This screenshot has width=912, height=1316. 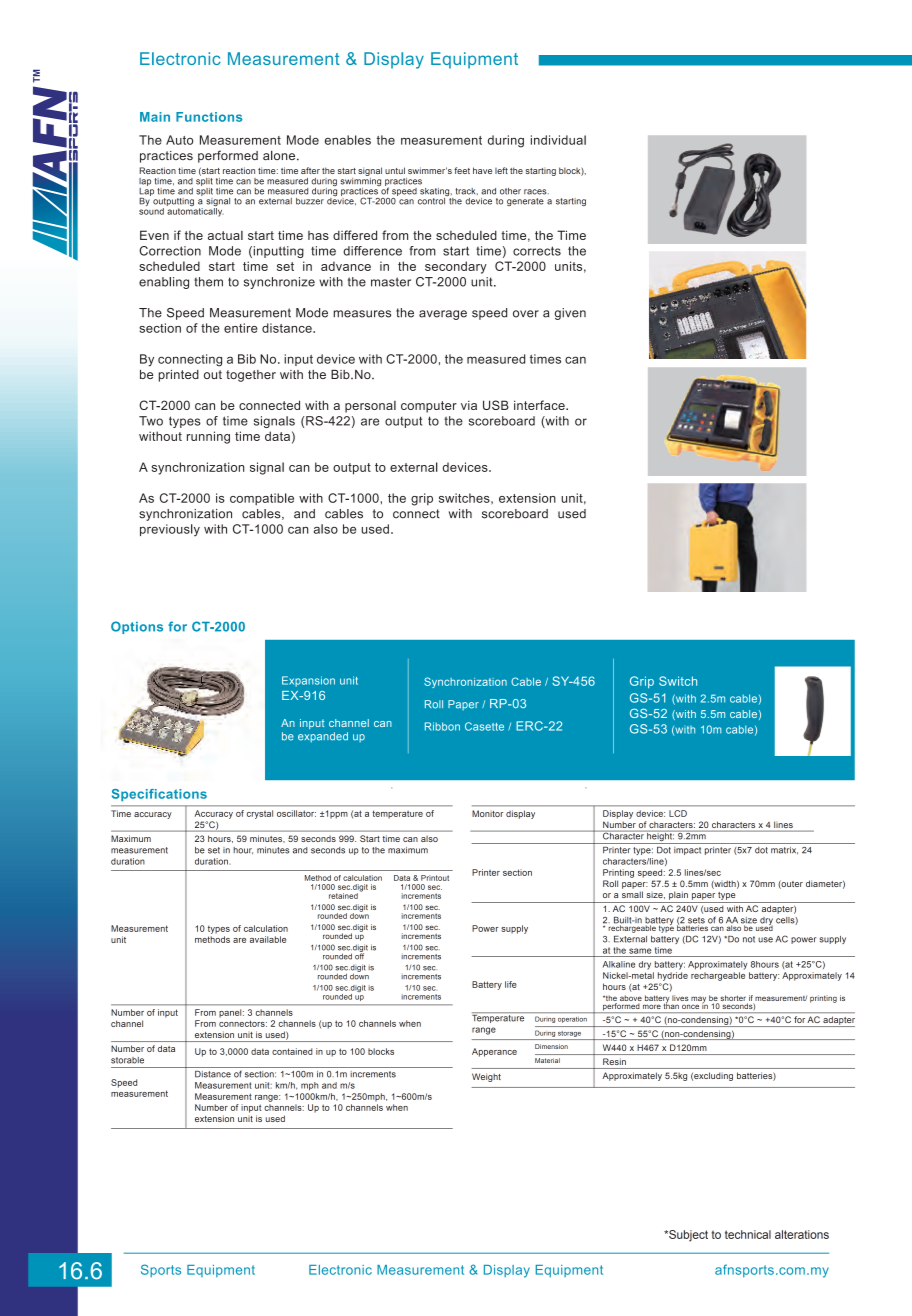 What do you see at coordinates (462, 170) in the screenshot?
I see `feet` at bounding box center [462, 170].
